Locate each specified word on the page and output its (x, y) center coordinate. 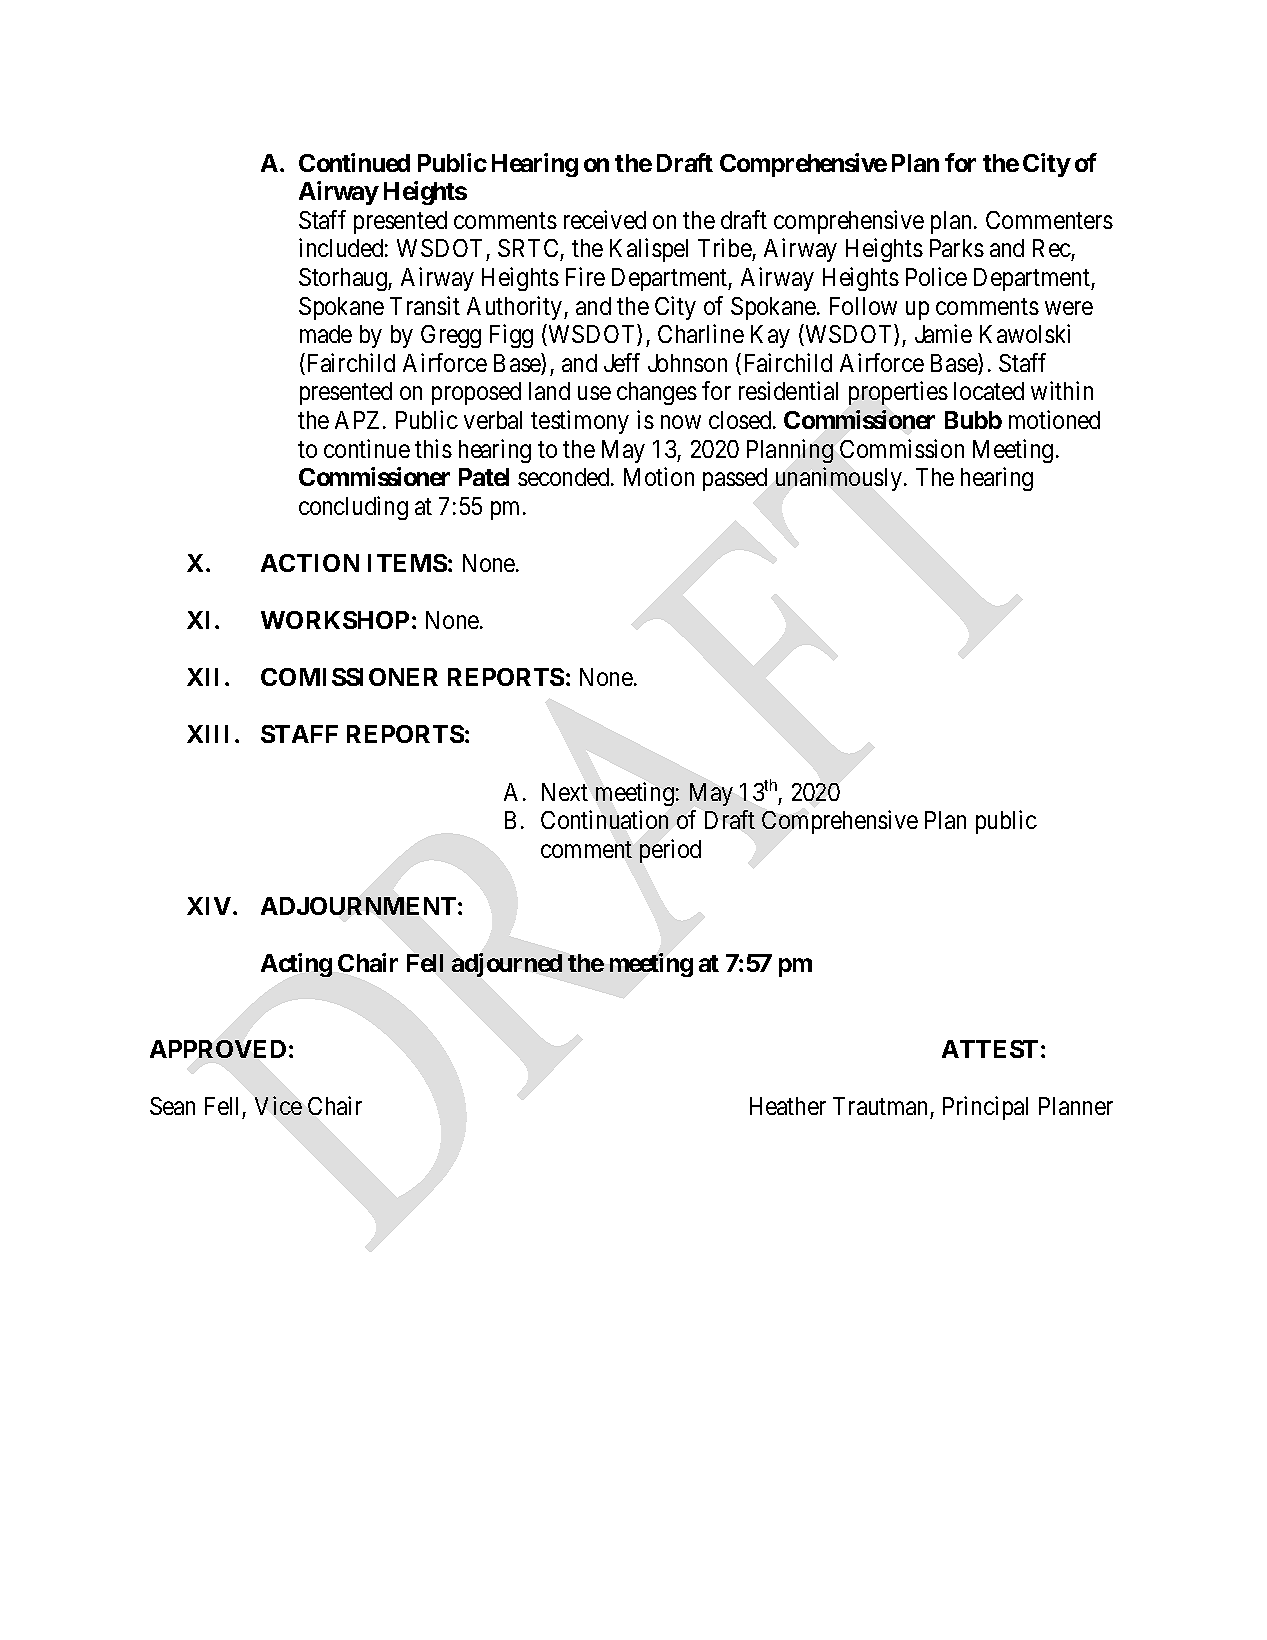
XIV (210, 906)
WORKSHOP (335, 620)
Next (565, 792)
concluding (353, 508)
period (670, 851)
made (326, 334)
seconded (565, 477)
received (605, 219)
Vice (278, 1105)
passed (735, 479)
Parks (957, 248)
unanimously (840, 479)
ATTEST (990, 1049)
